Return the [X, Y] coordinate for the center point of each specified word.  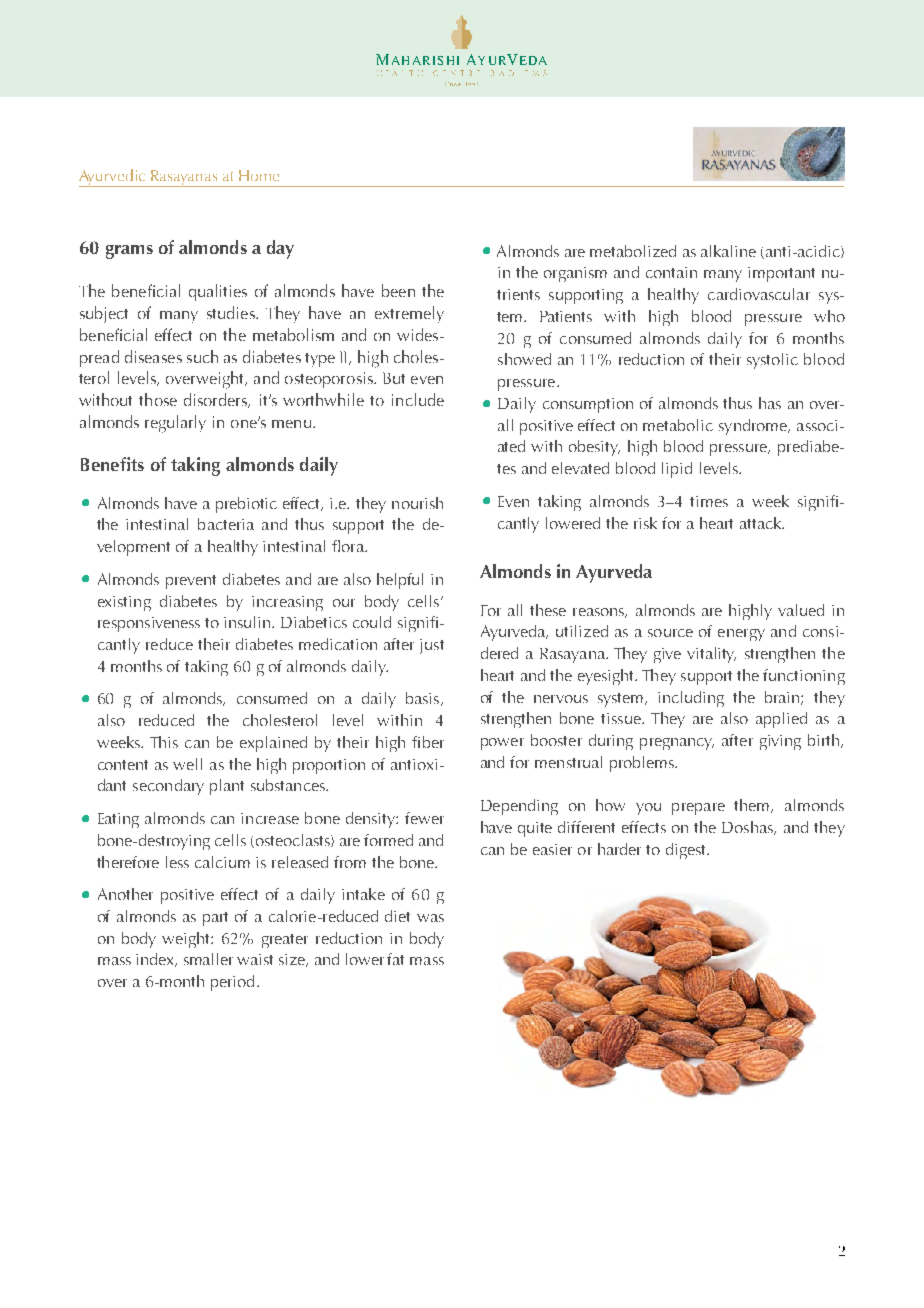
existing [124, 603]
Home [259, 175]
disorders [217, 400]
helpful [400, 581]
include [418, 399]
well [187, 764]
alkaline [728, 251]
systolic [772, 361]
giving [780, 742]
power [502, 744]
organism [575, 274]
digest [687, 851]
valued [801, 610]
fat [395, 959]
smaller [208, 959]
